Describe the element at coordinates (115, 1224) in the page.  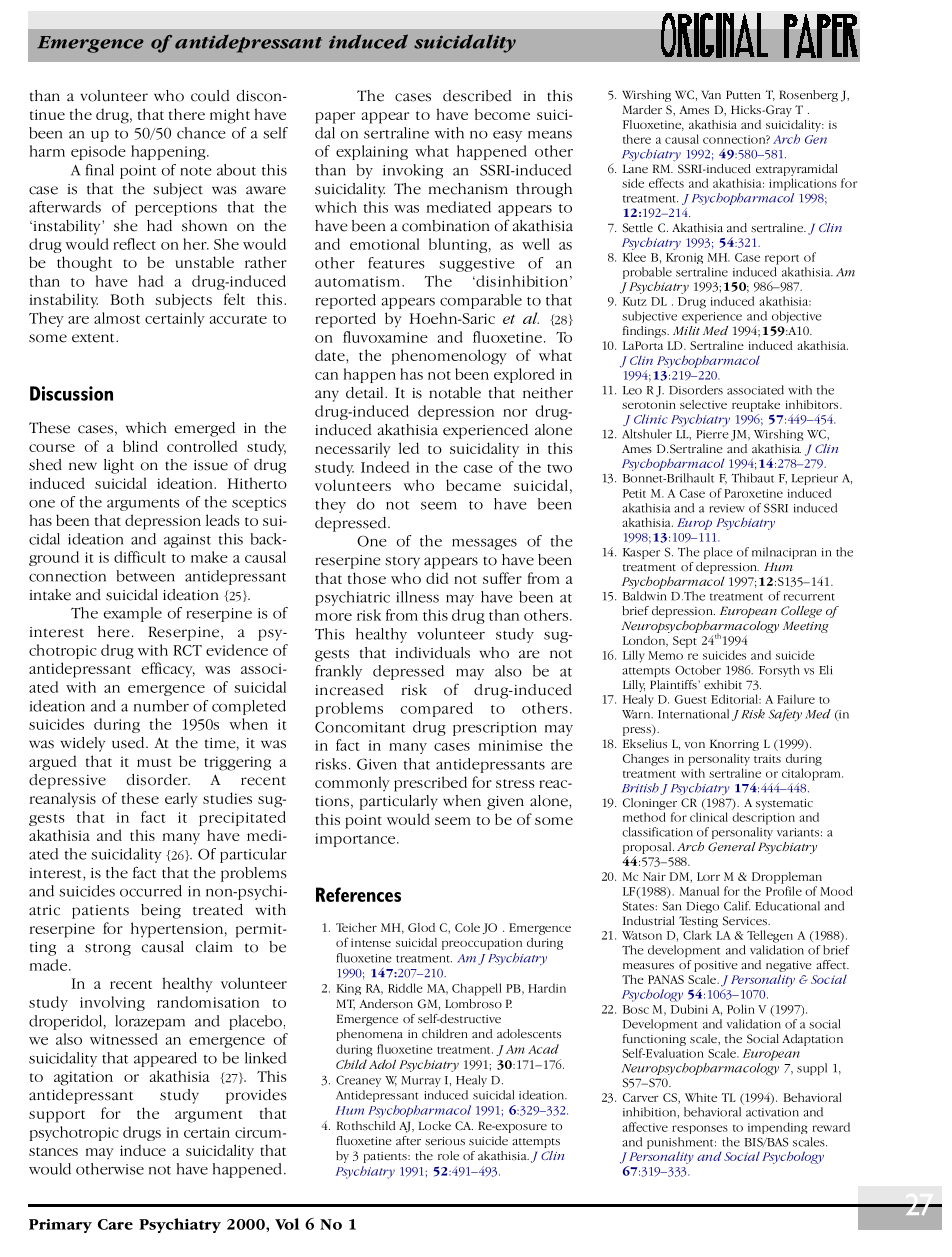
I see `Care` at that location.
